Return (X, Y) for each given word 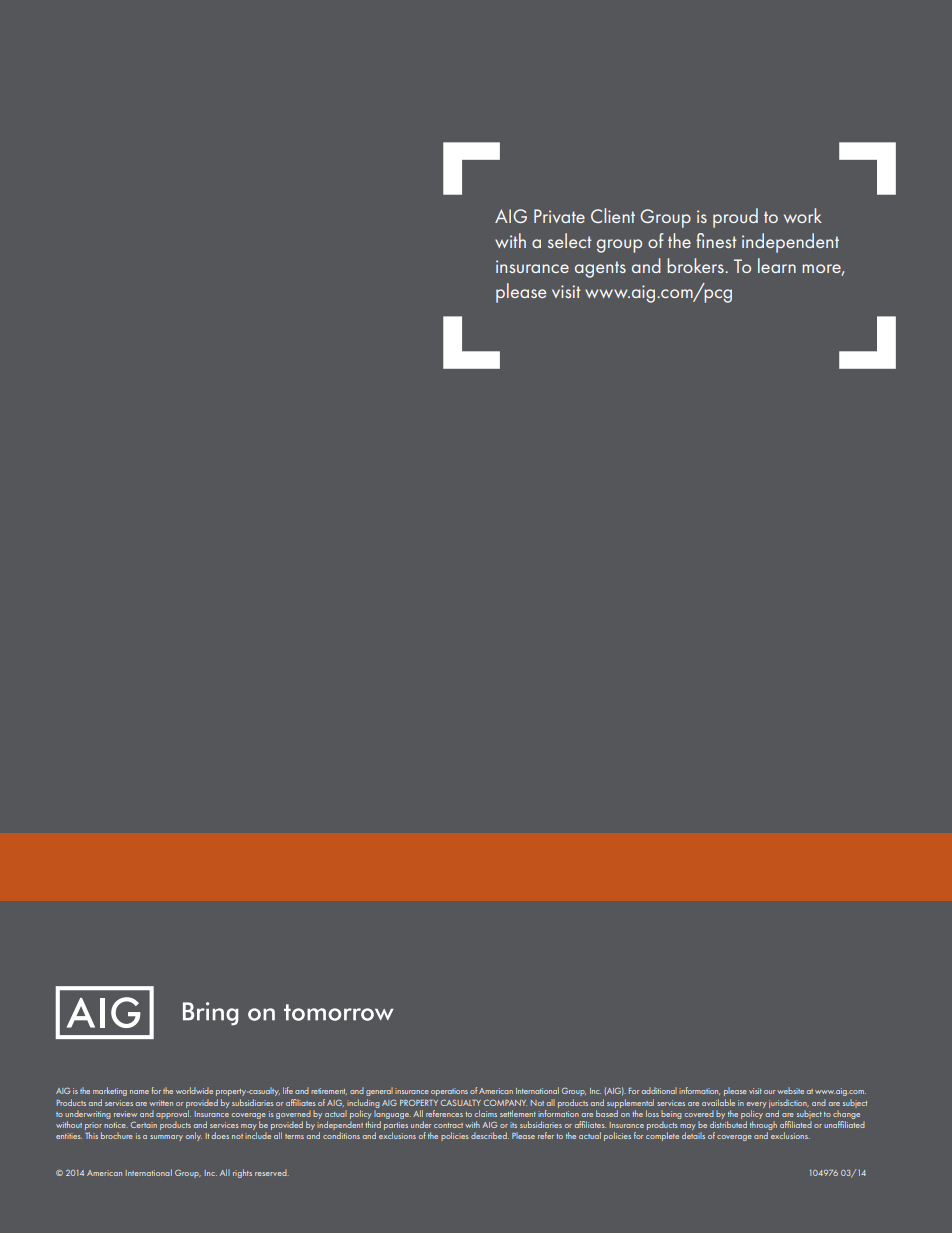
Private (559, 216)
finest (716, 240)
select (570, 240)
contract (448, 1125)
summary (166, 1138)
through (763, 1127)
